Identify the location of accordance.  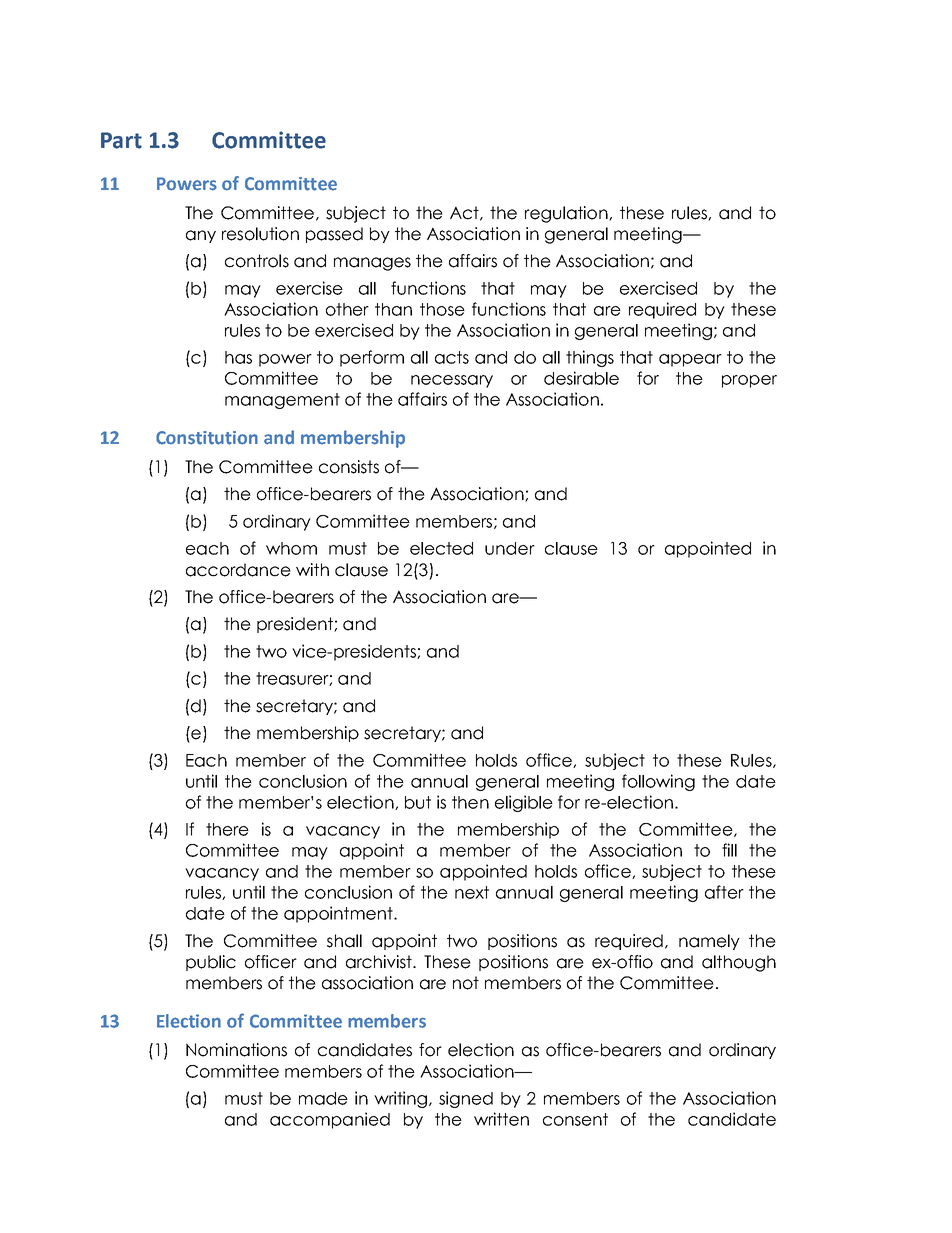
(238, 570).
